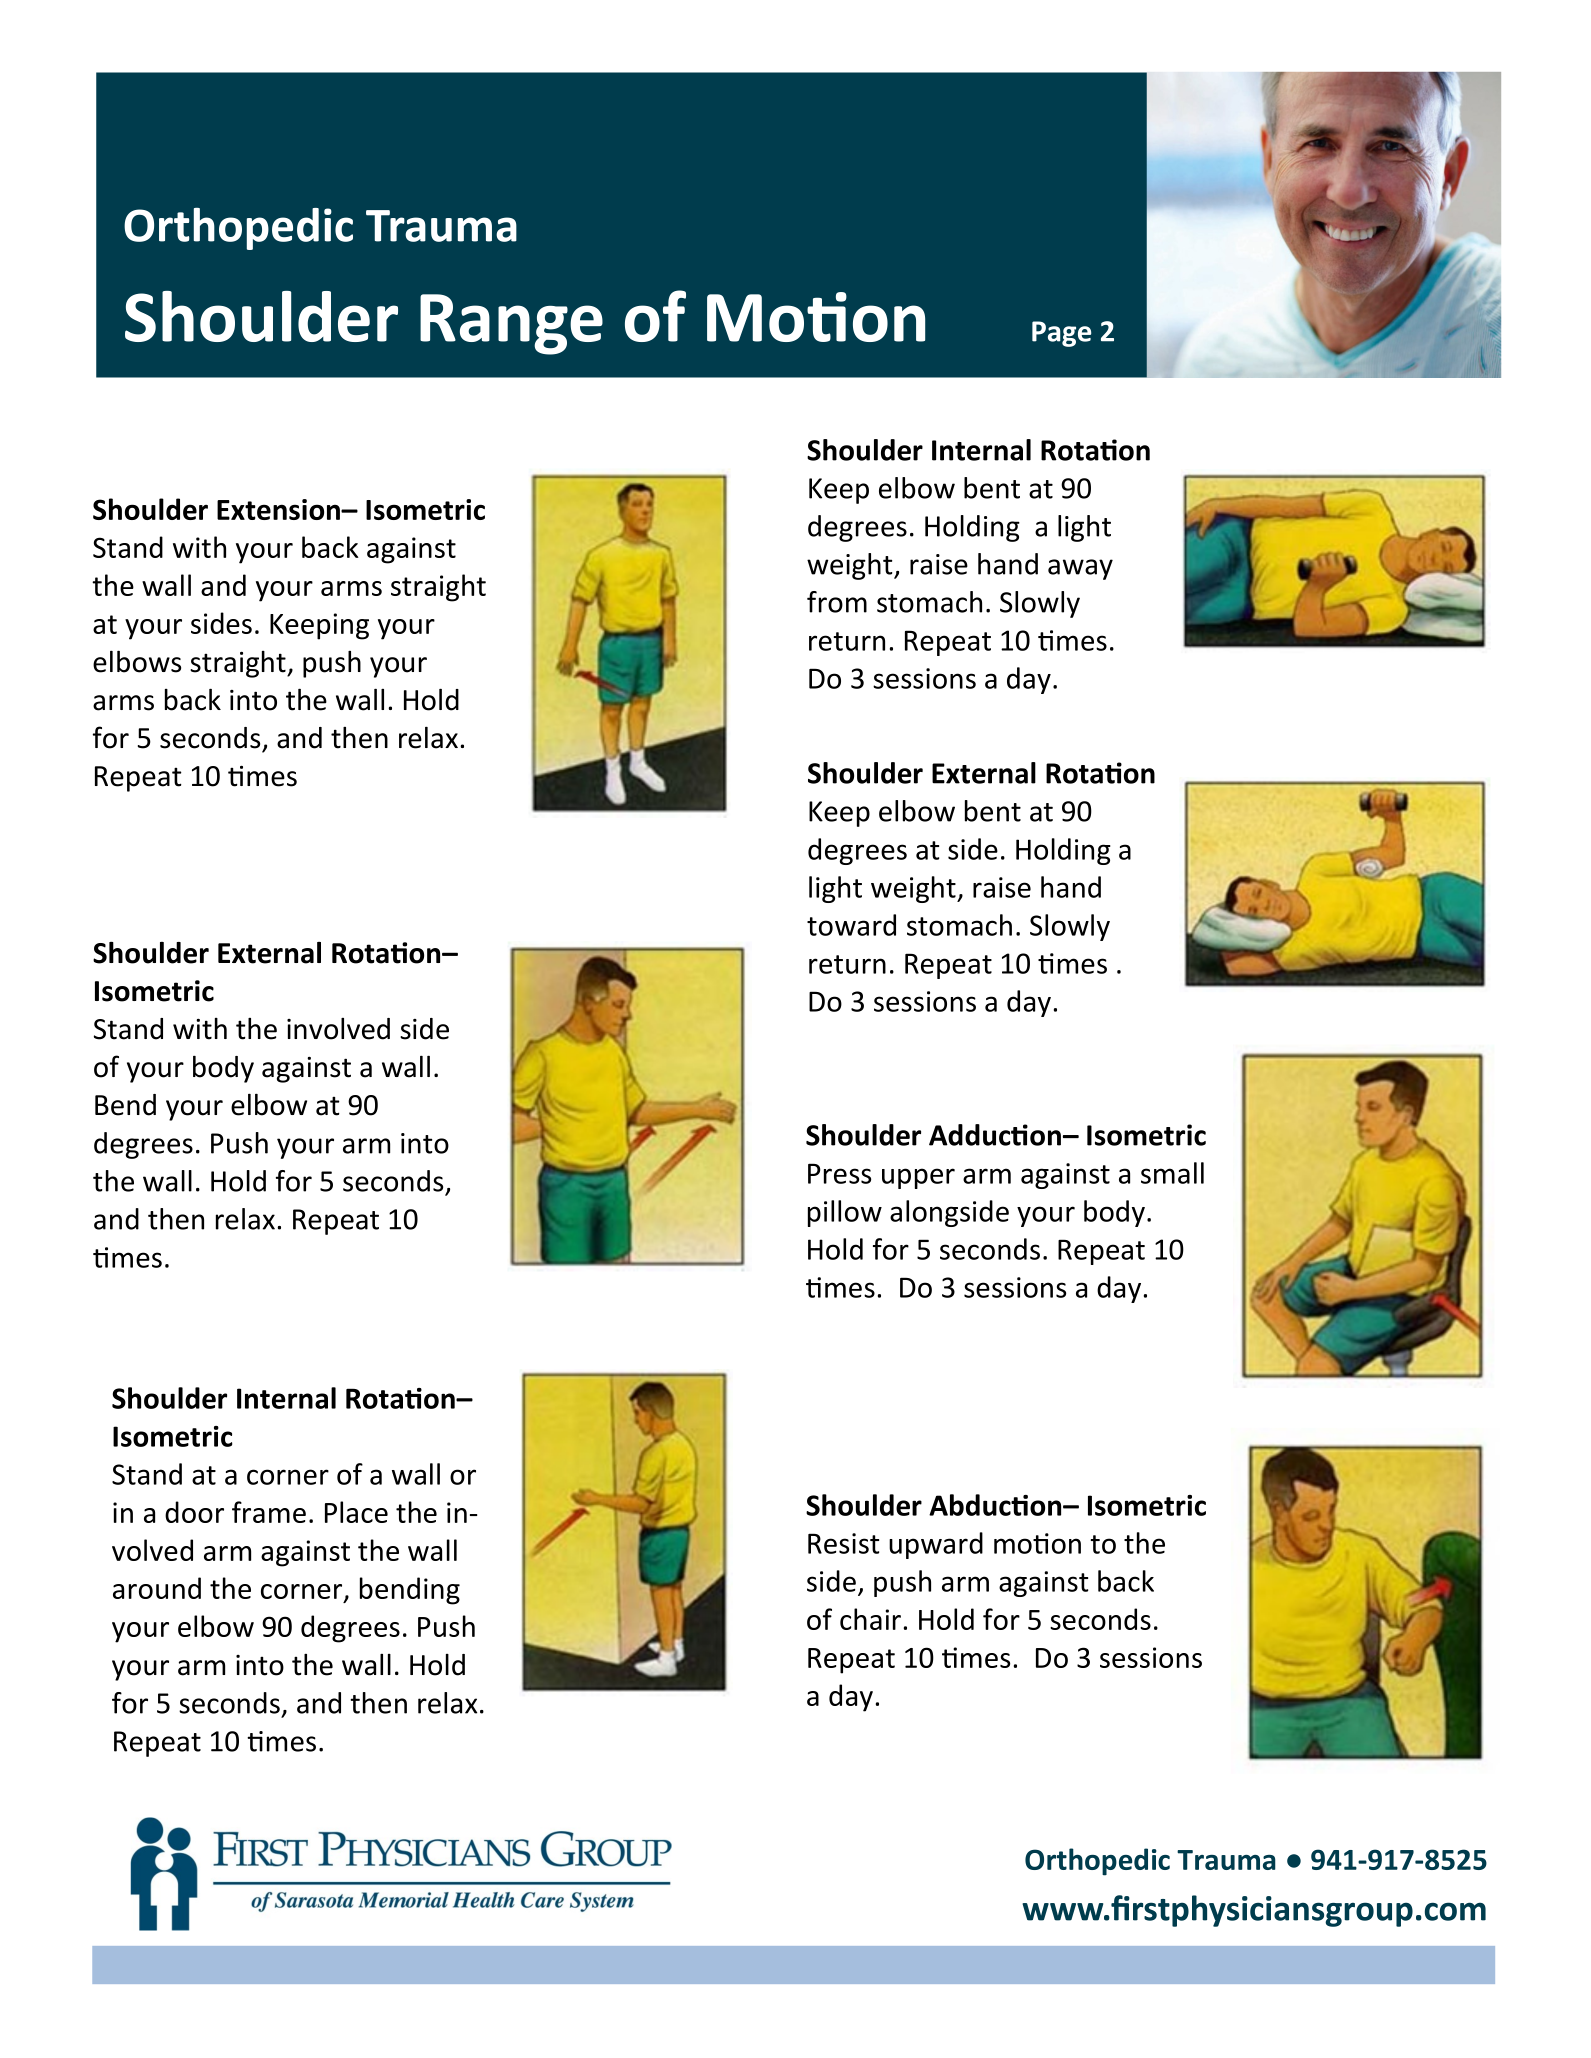 The image size is (1591, 2058). I want to click on Adduction, so click(995, 1135).
